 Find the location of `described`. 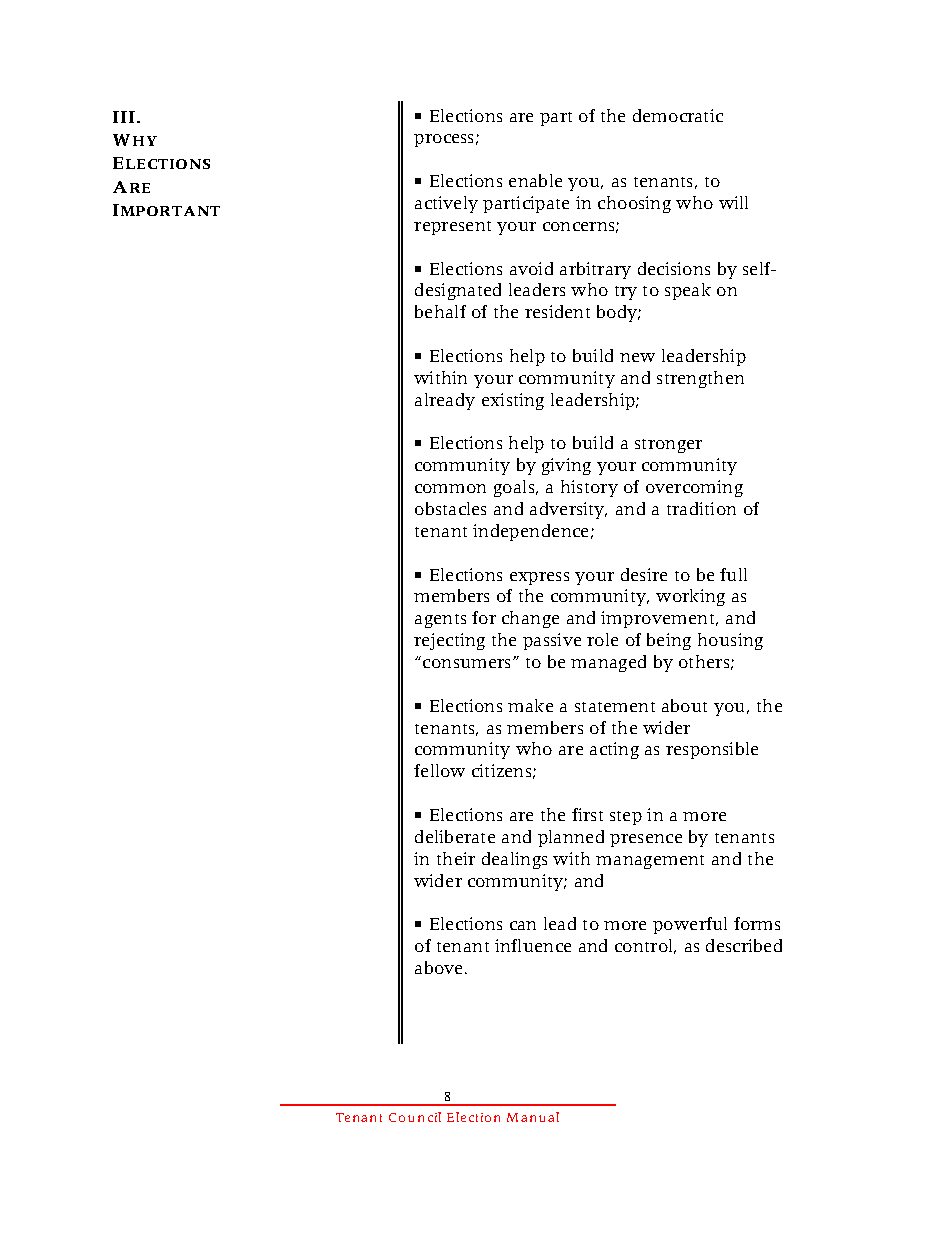

described is located at coordinates (744, 945).
